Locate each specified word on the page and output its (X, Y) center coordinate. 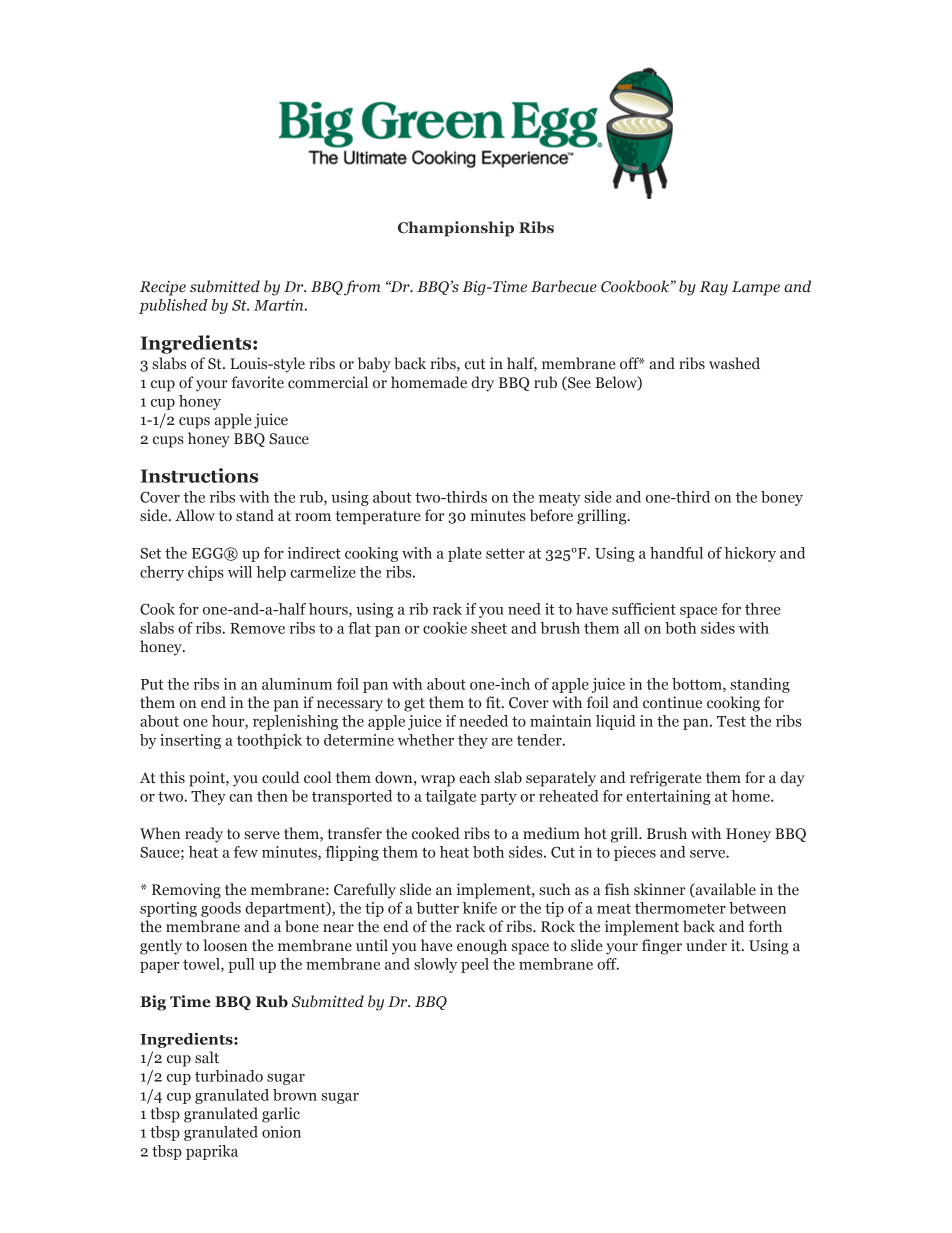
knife (480, 908)
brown (295, 1095)
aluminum (297, 684)
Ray (714, 288)
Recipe (163, 288)
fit (494, 702)
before (551, 515)
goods (221, 909)
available (724, 890)
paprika (212, 1152)
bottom (698, 685)
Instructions (199, 475)
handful (676, 553)
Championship (456, 229)
